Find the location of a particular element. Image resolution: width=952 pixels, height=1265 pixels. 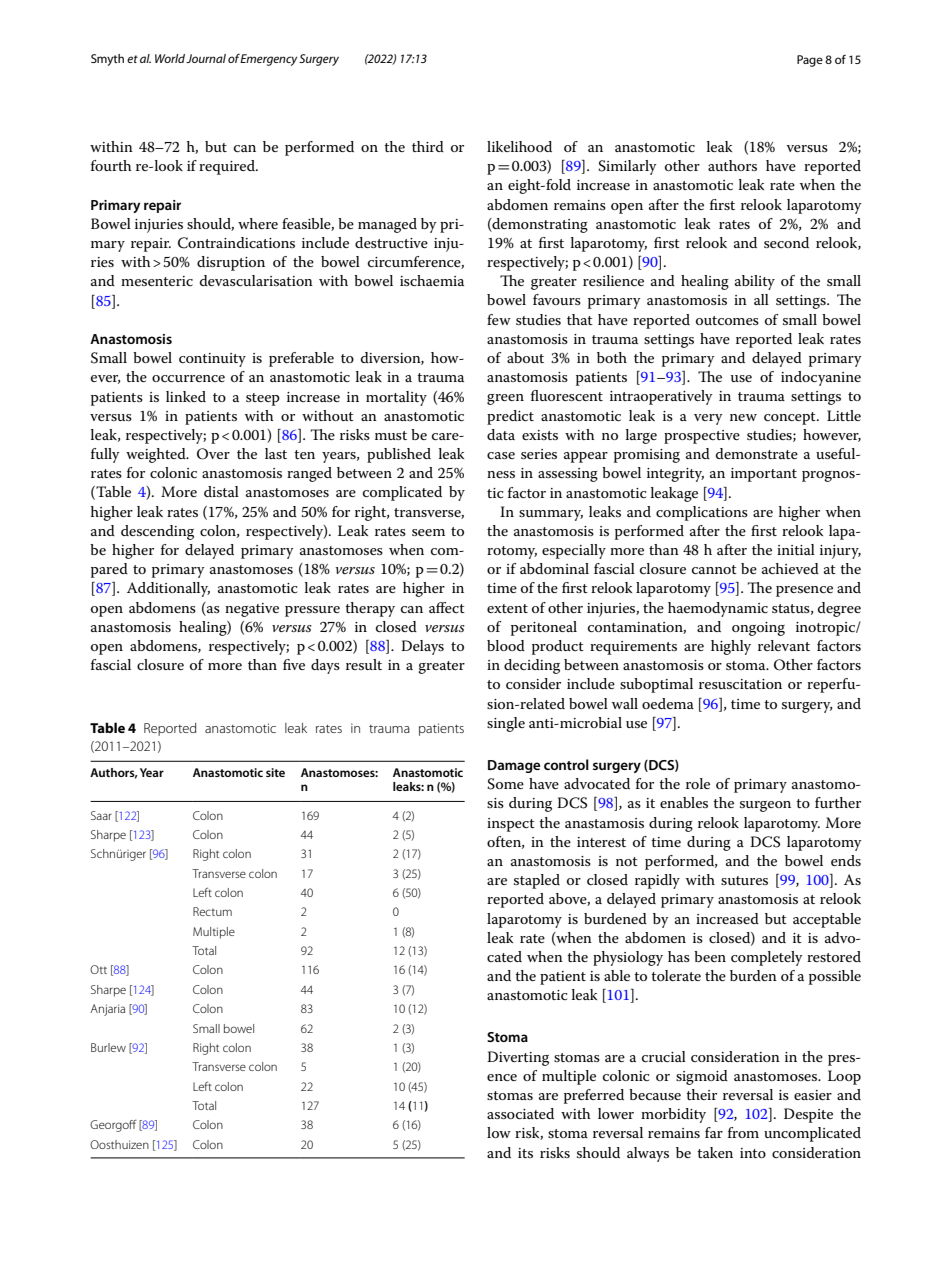

Additionally is located at coordinates (168, 589).
